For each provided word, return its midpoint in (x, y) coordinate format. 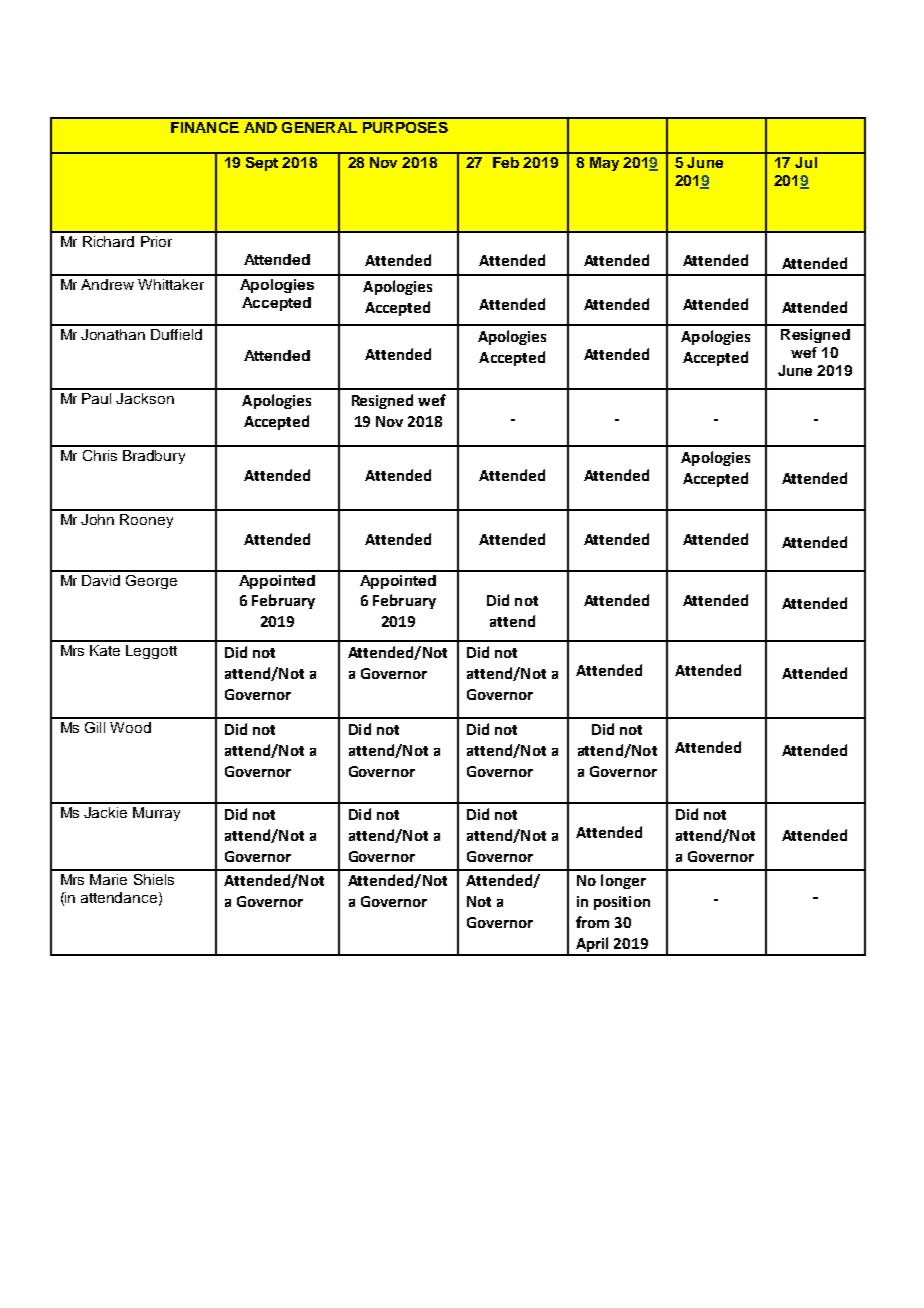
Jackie (105, 812)
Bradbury (154, 457)
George (151, 582)
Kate (105, 650)
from (592, 922)
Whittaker (171, 284)
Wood (130, 727)
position (622, 903)
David (101, 580)
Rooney (146, 521)
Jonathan (113, 334)
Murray (156, 814)
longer (623, 881)
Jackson (145, 398)
